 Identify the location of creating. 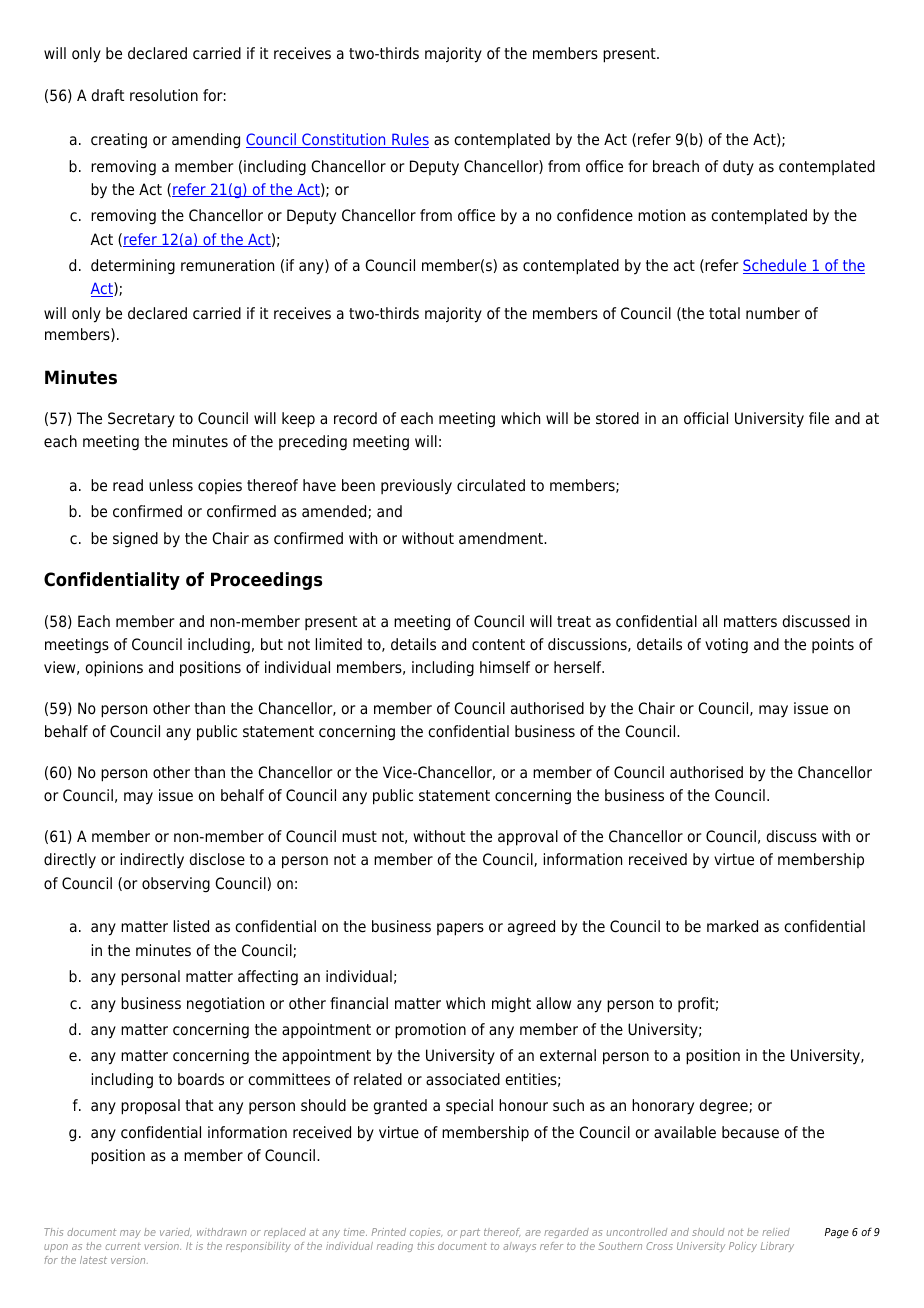
(119, 141).
